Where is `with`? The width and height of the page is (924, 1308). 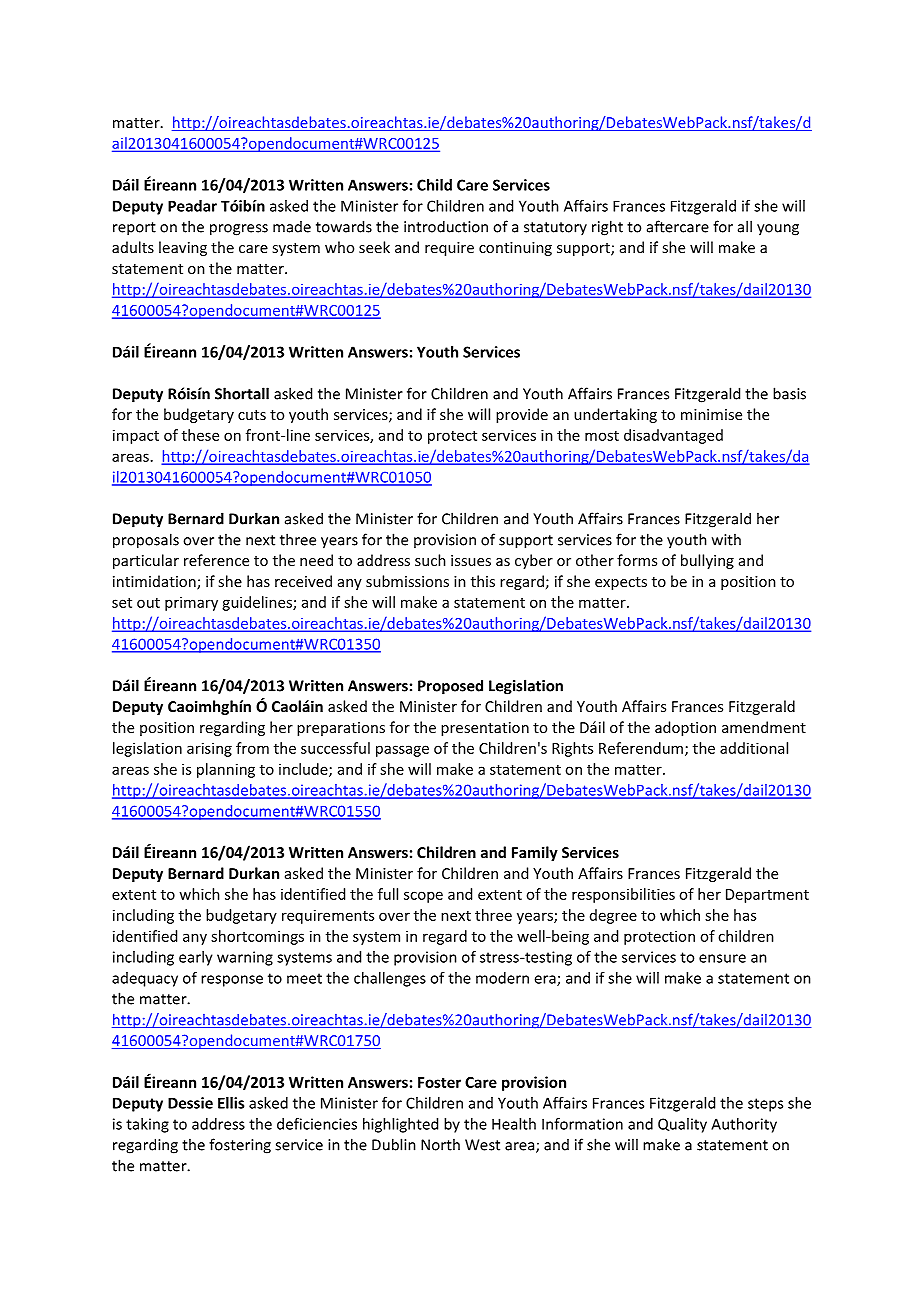
with is located at coordinates (726, 539).
